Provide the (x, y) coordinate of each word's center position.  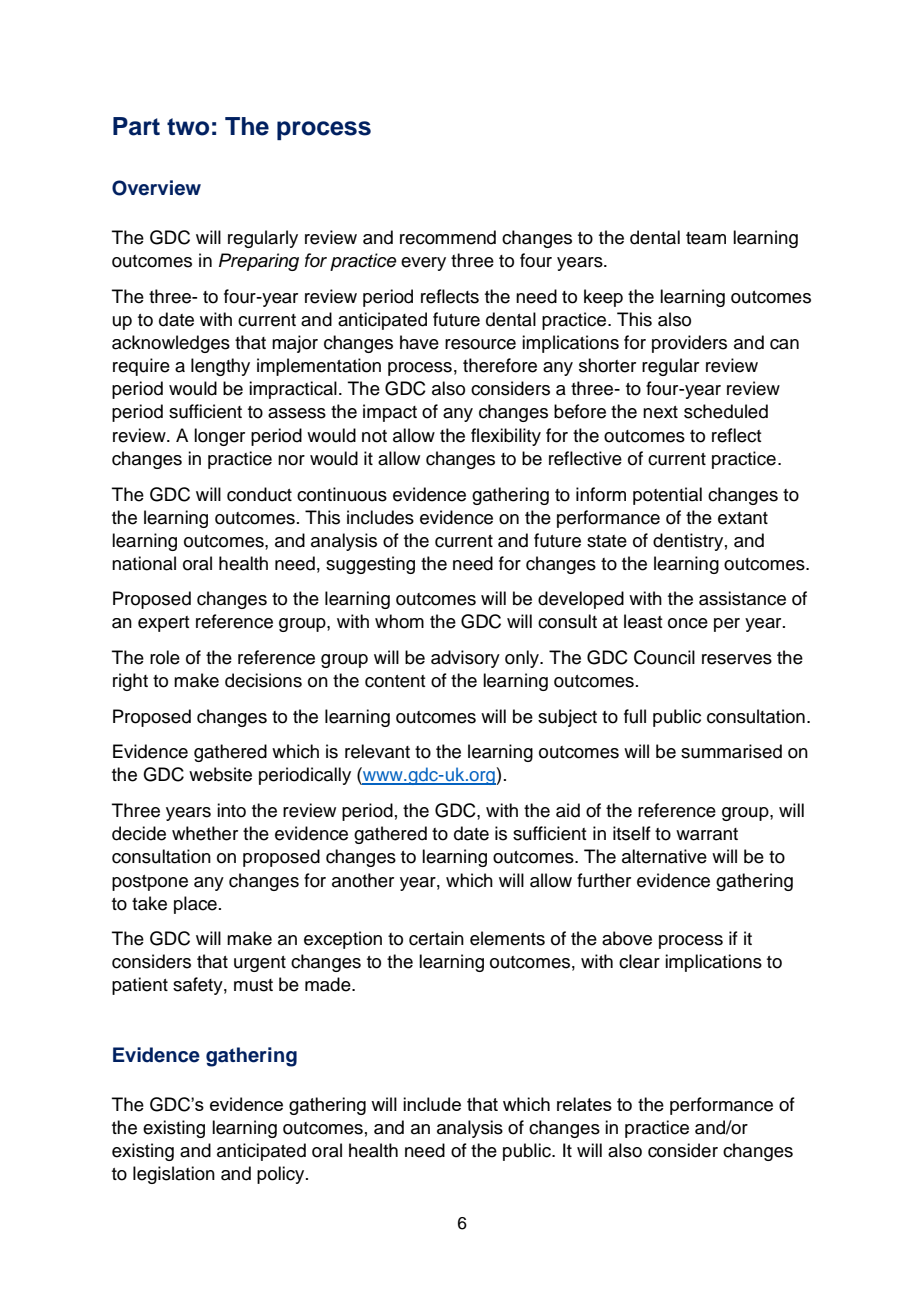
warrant (707, 834)
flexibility (506, 437)
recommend (448, 237)
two (188, 127)
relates (584, 1104)
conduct (259, 494)
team (706, 238)
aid (568, 810)
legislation (174, 1175)
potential (667, 496)
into (231, 810)
